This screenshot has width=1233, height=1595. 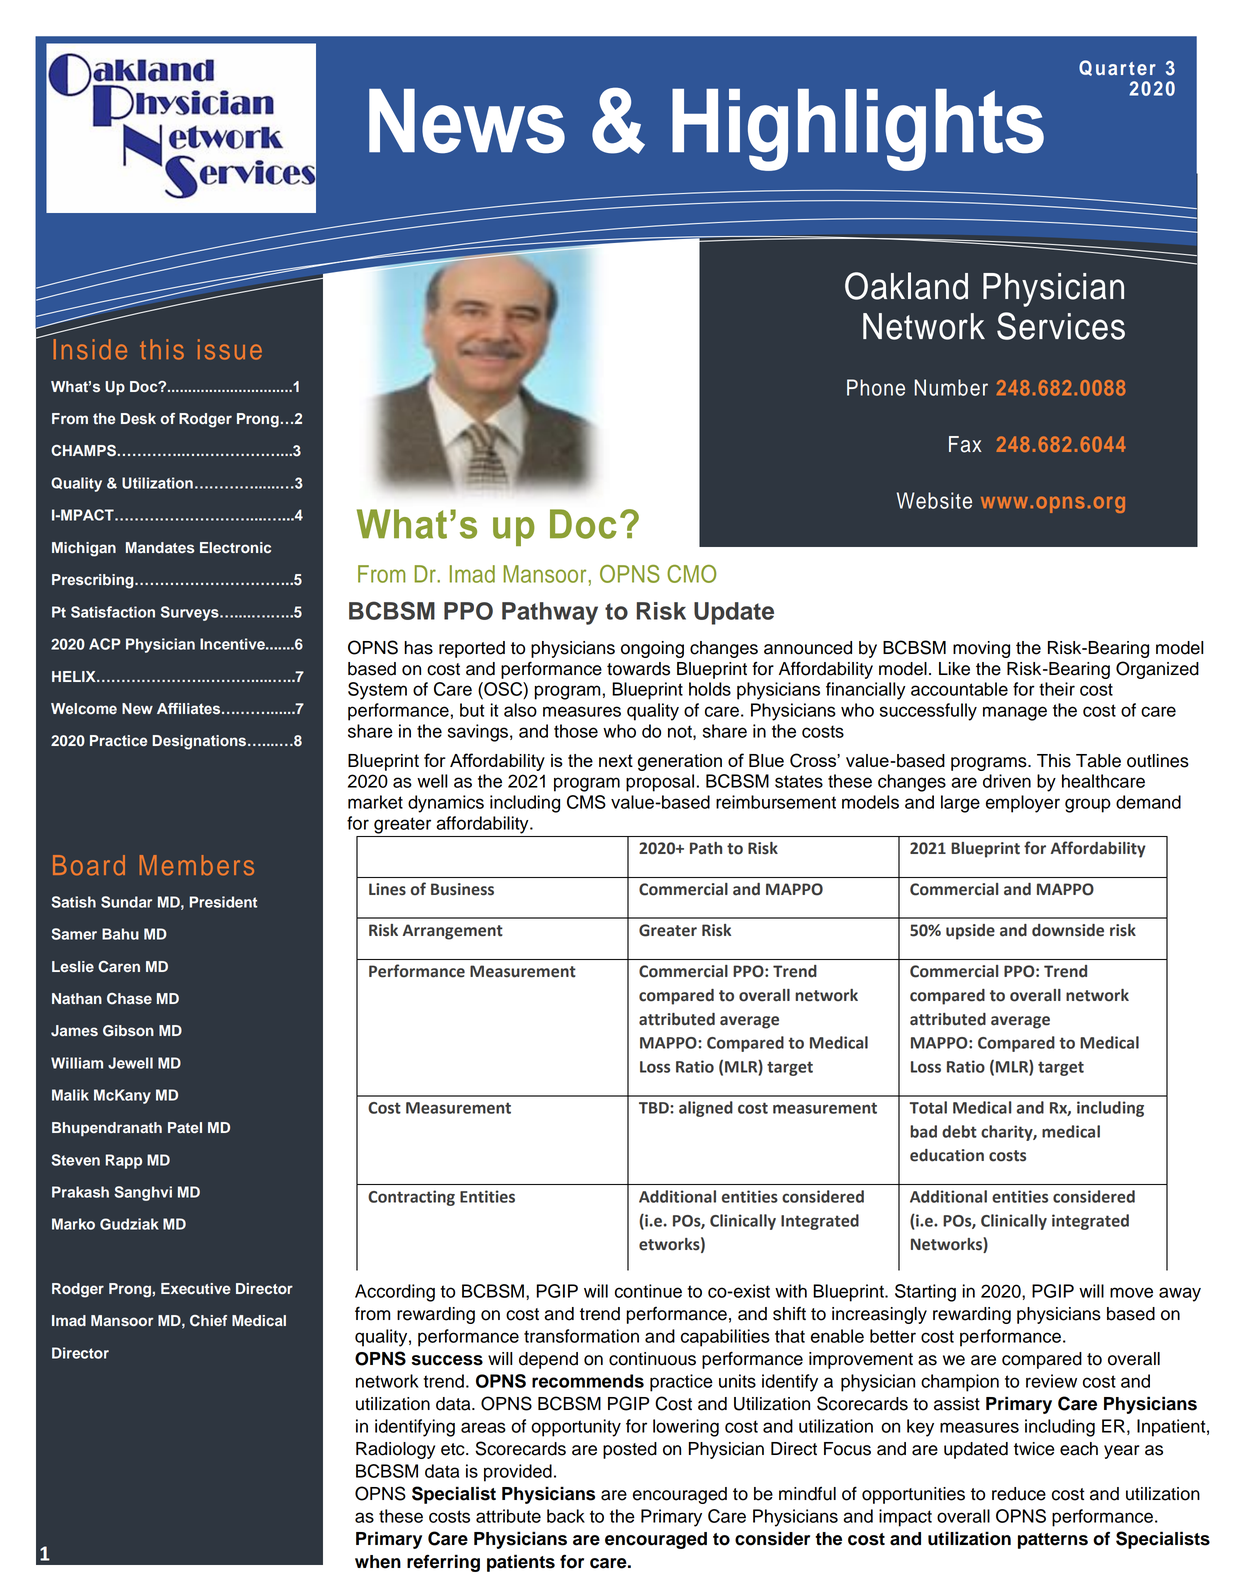 What do you see at coordinates (906, 286) in the screenshot?
I see `Oakland` at bounding box center [906, 286].
